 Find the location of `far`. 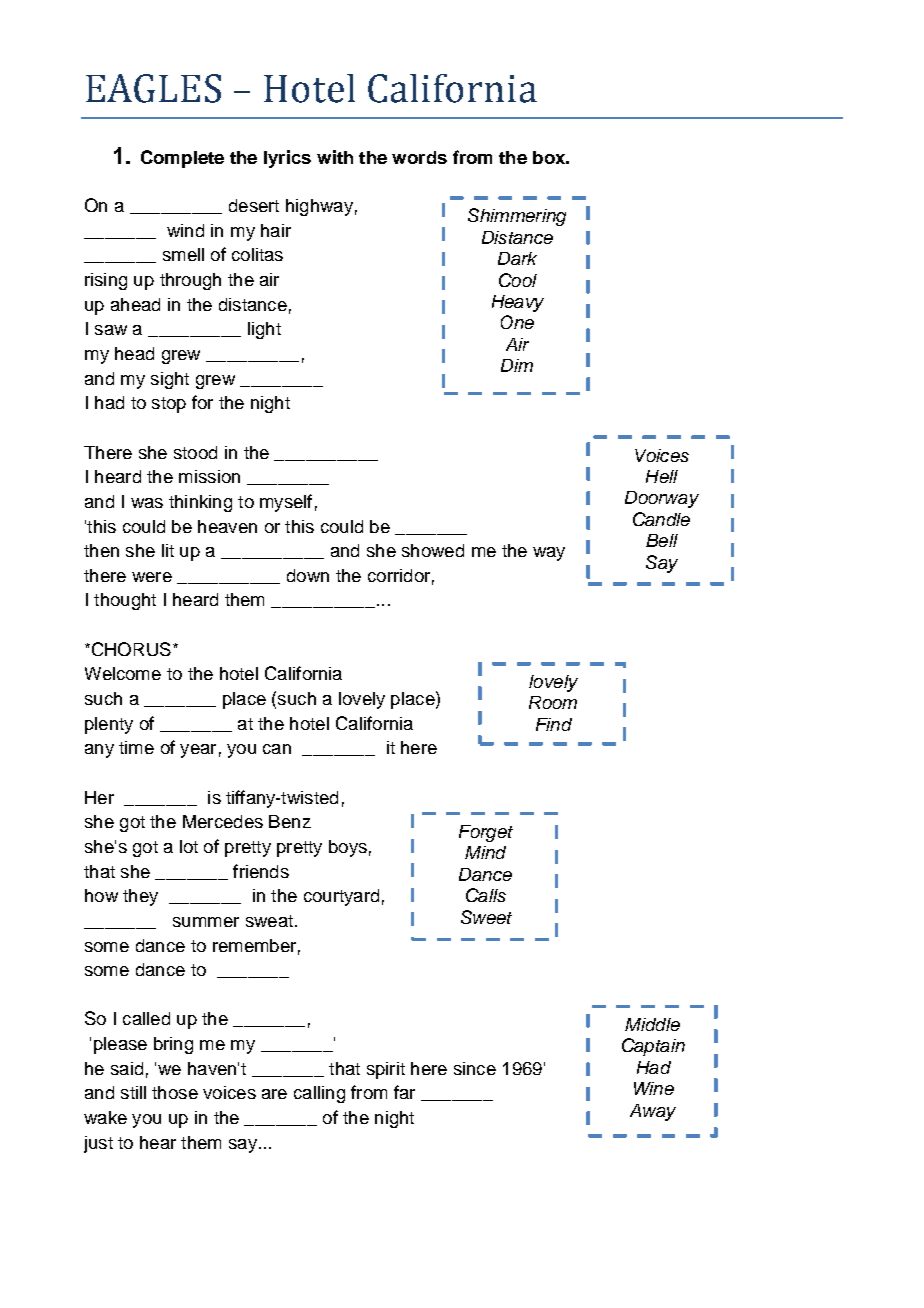

far is located at coordinates (404, 1092).
